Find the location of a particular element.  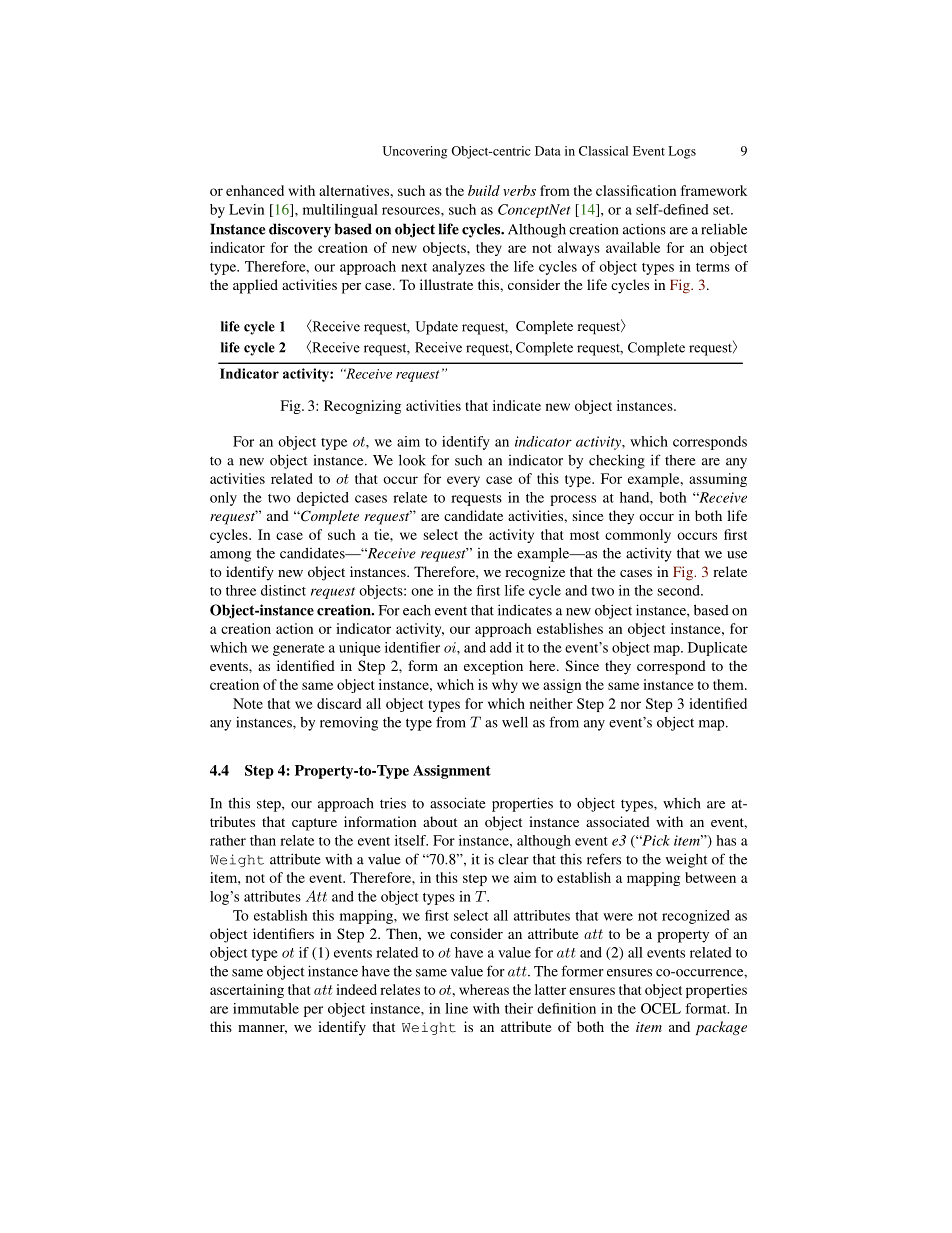

every is located at coordinates (463, 481).
